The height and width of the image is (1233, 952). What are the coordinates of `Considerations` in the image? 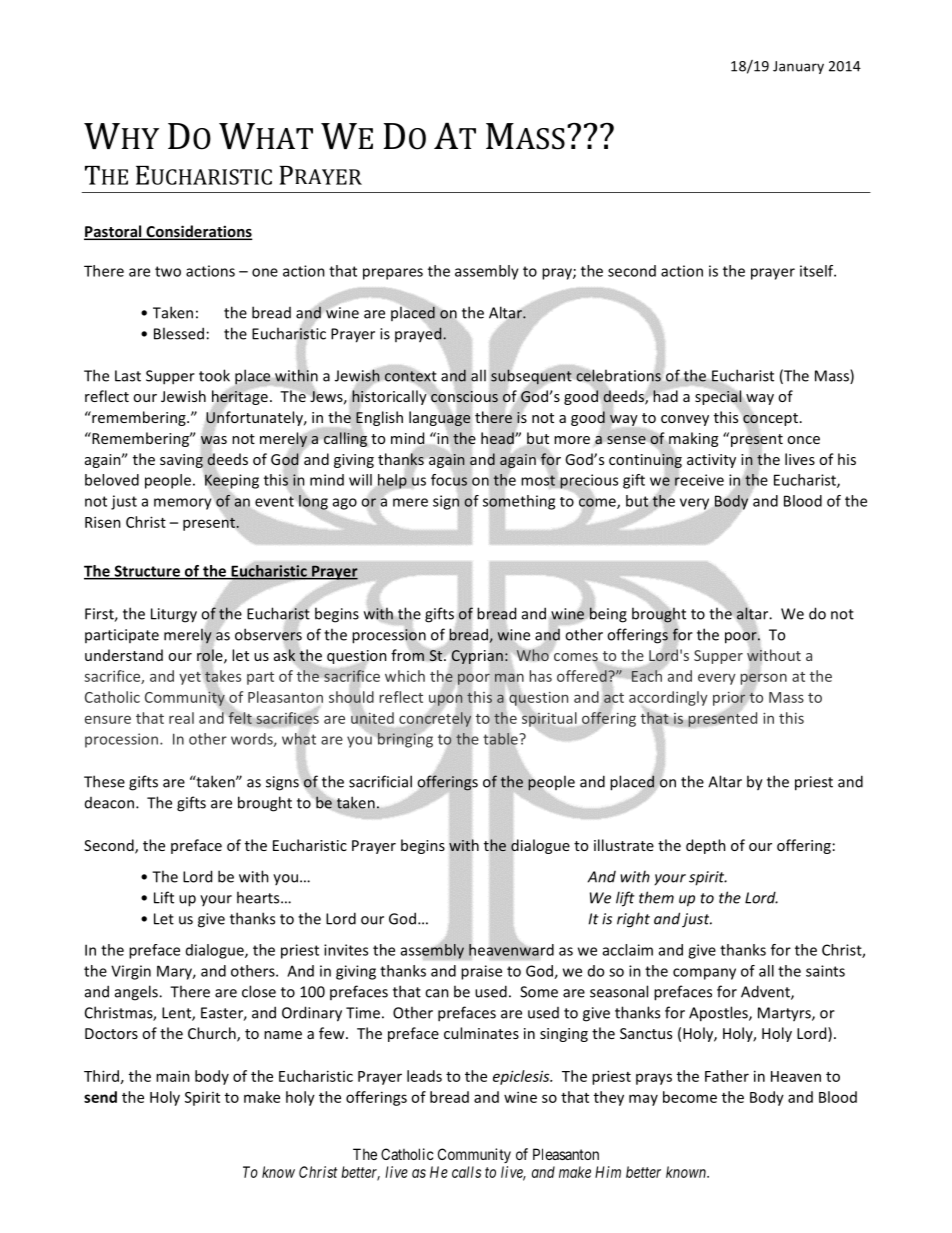 It's located at (198, 232).
